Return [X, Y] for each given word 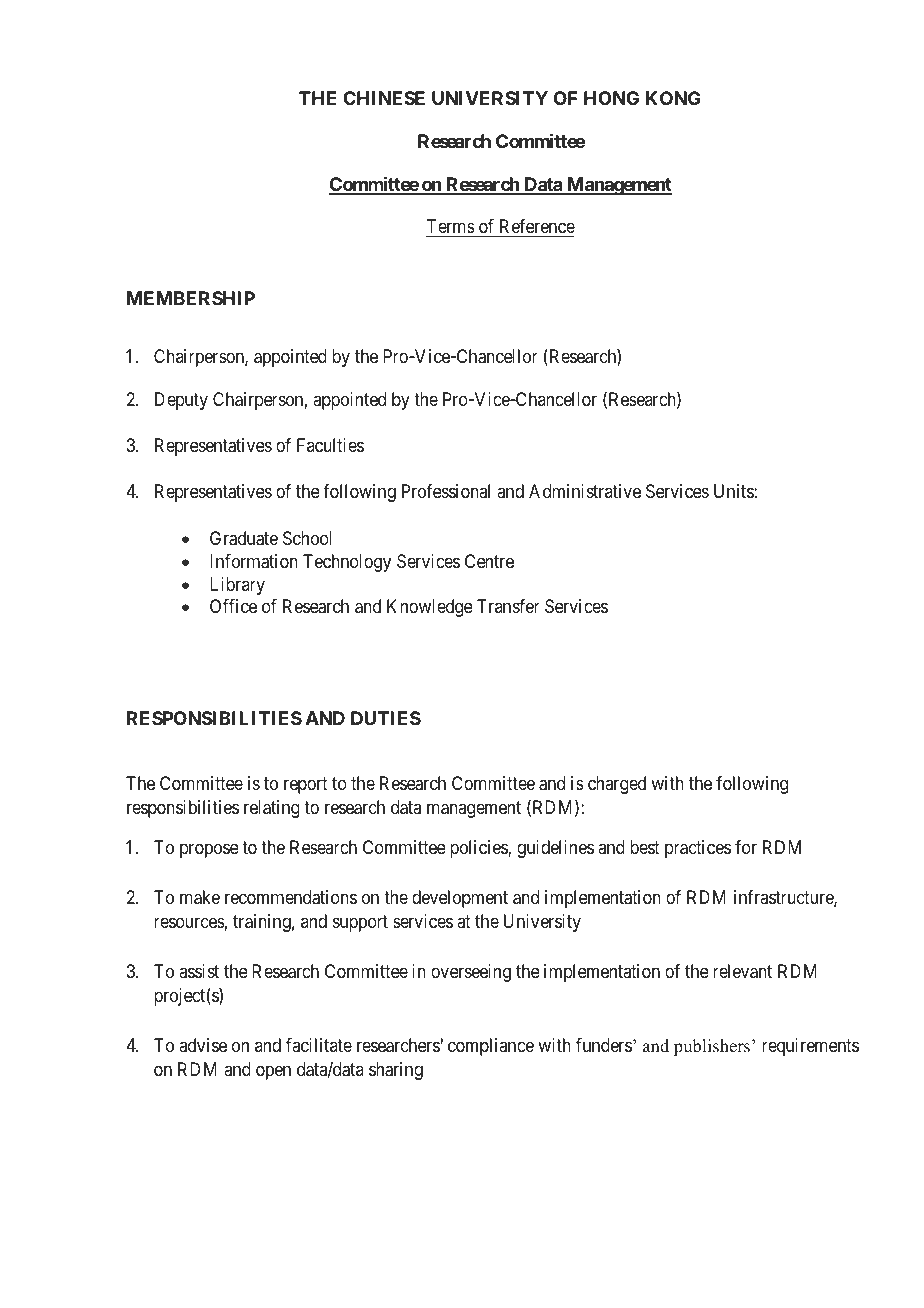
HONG [611, 98]
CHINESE [384, 98]
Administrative [585, 491]
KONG [673, 98]
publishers [713, 1047]
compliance [491, 1047]
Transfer [508, 606]
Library [237, 586]
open [273, 1073]
